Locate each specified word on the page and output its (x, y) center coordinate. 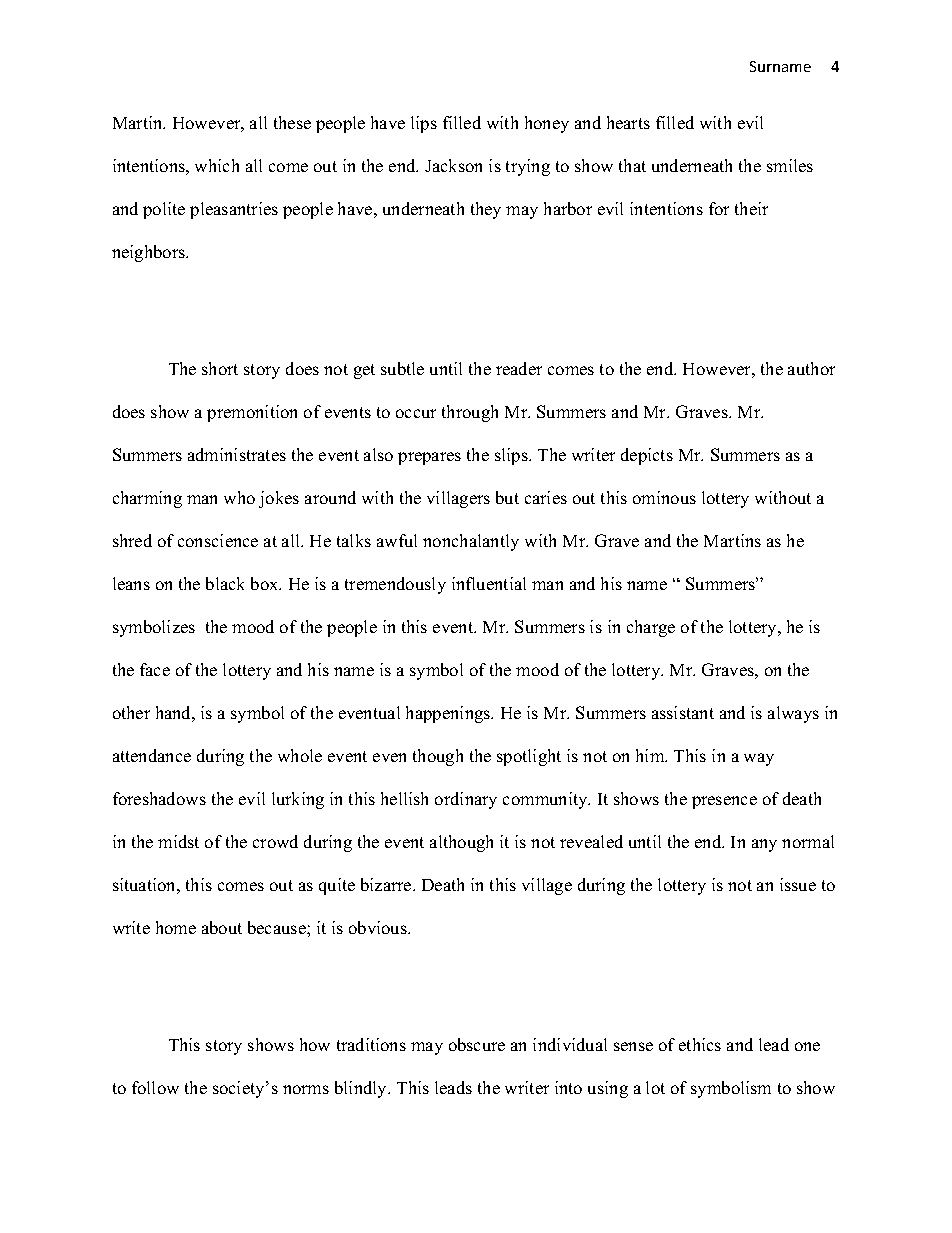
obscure (477, 1044)
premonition (252, 413)
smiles (790, 165)
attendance (152, 755)
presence (724, 802)
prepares (429, 458)
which (217, 165)
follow (155, 1087)
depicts (647, 456)
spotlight (529, 757)
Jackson (453, 165)
